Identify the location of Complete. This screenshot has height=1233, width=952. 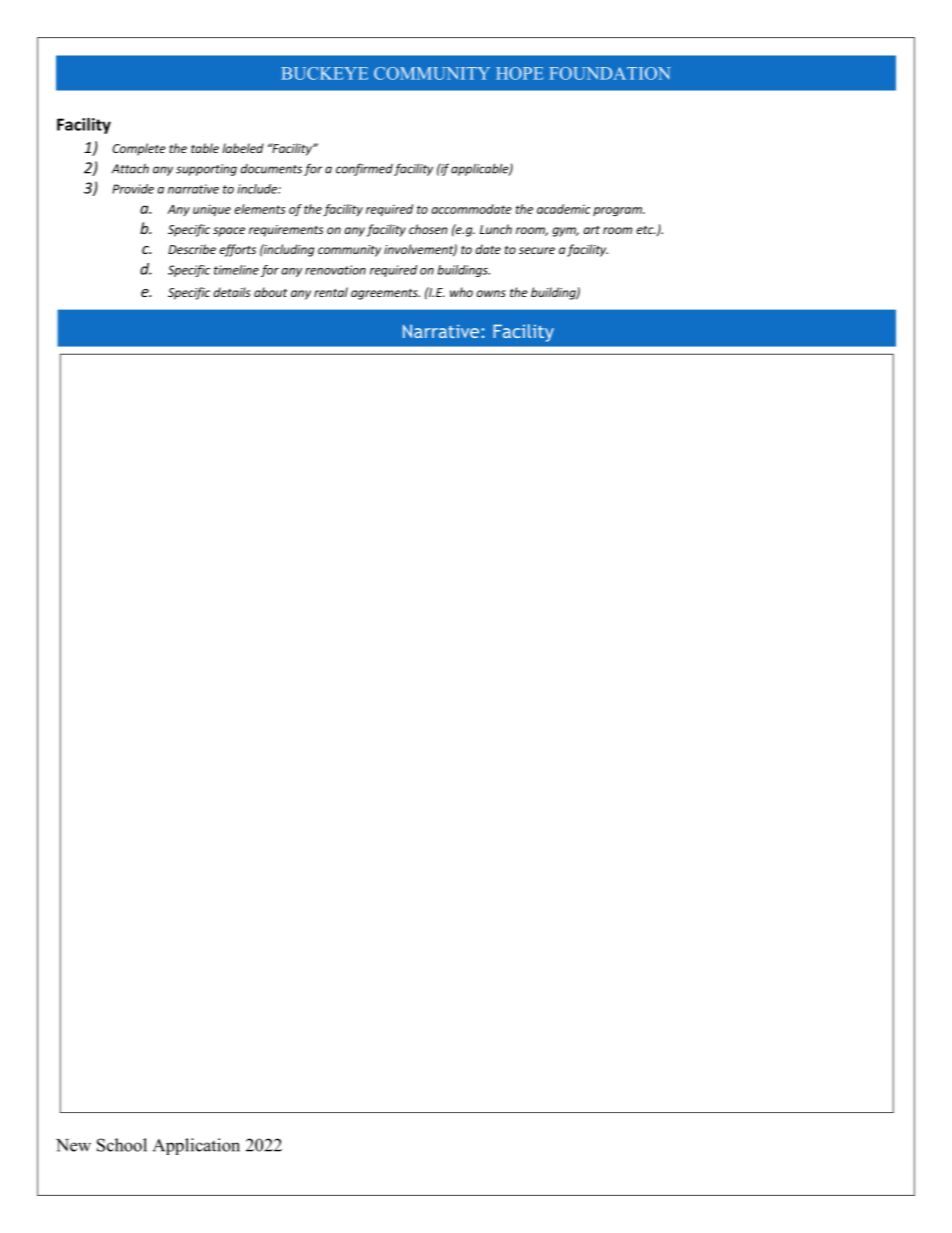
(139, 149).
